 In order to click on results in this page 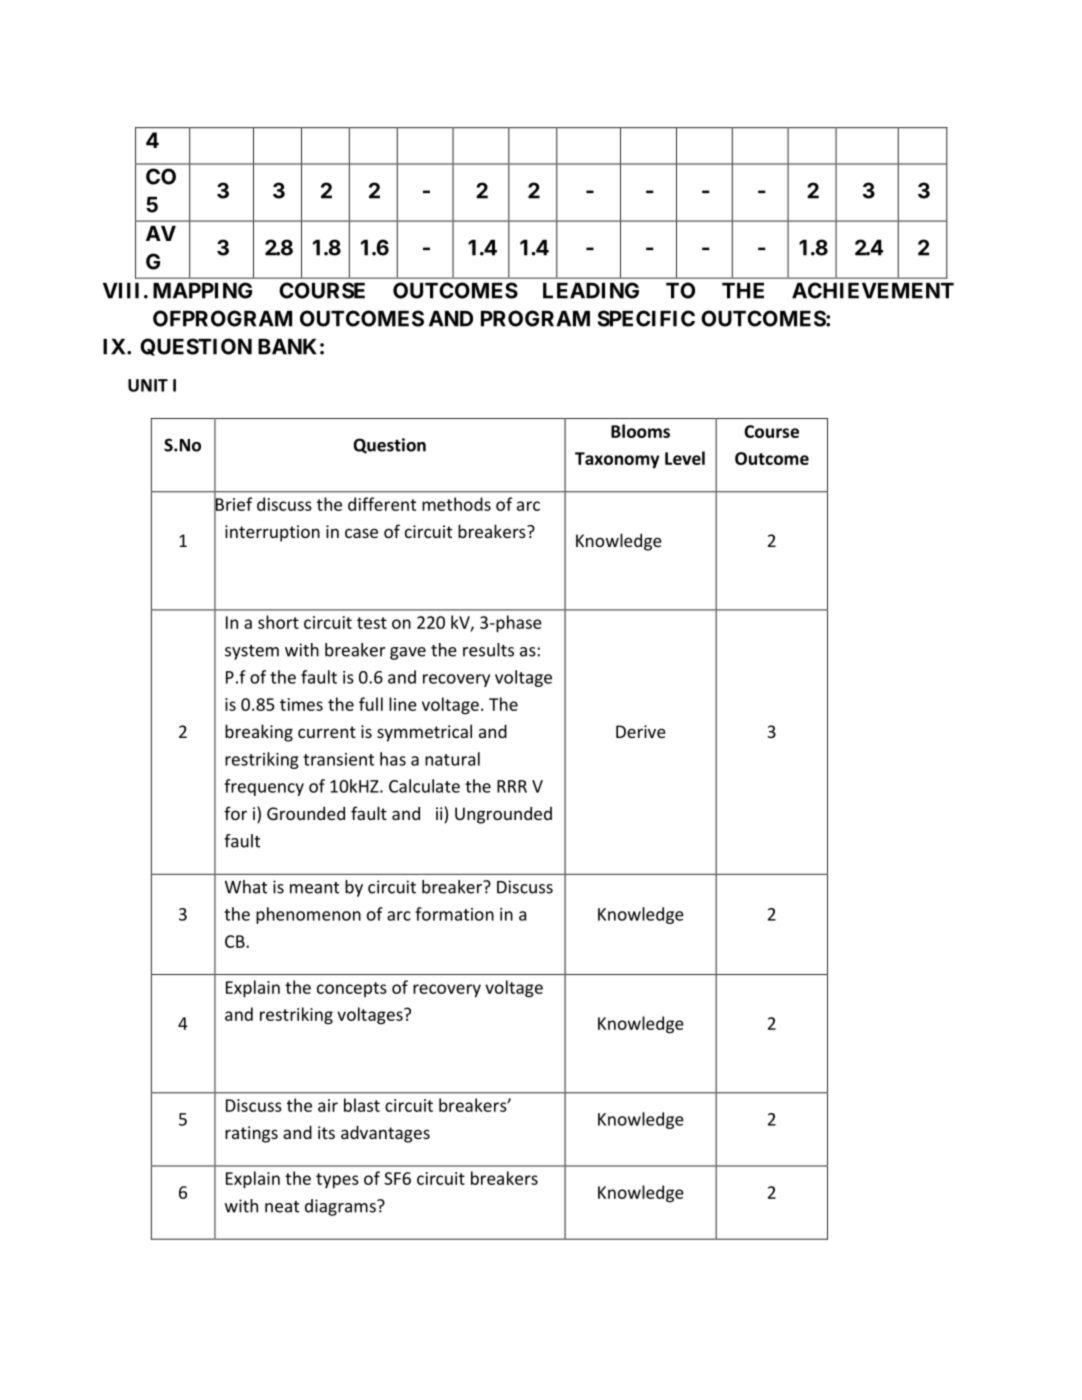, I will do `click(488, 650)`.
